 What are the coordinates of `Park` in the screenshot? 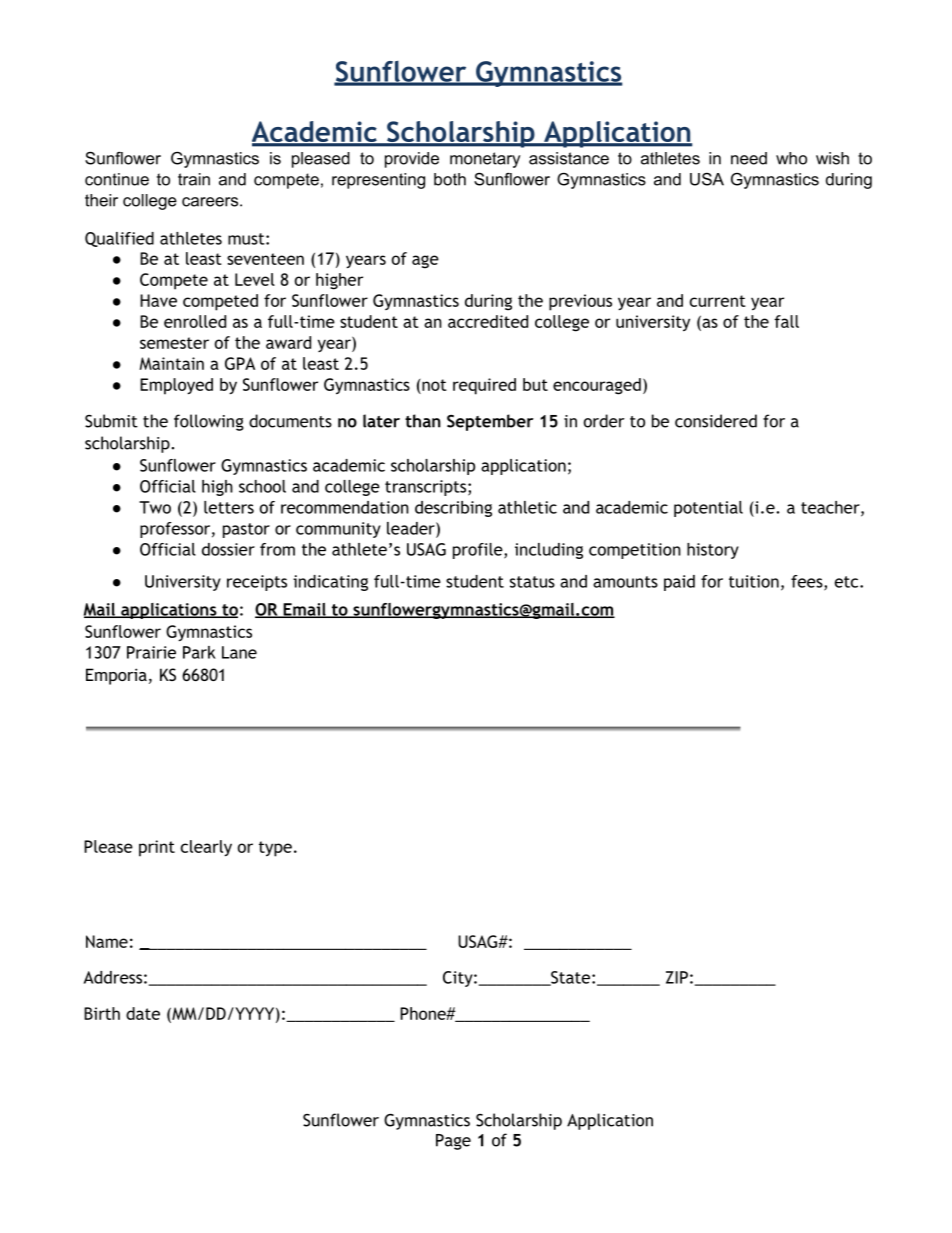 It's located at (199, 652).
